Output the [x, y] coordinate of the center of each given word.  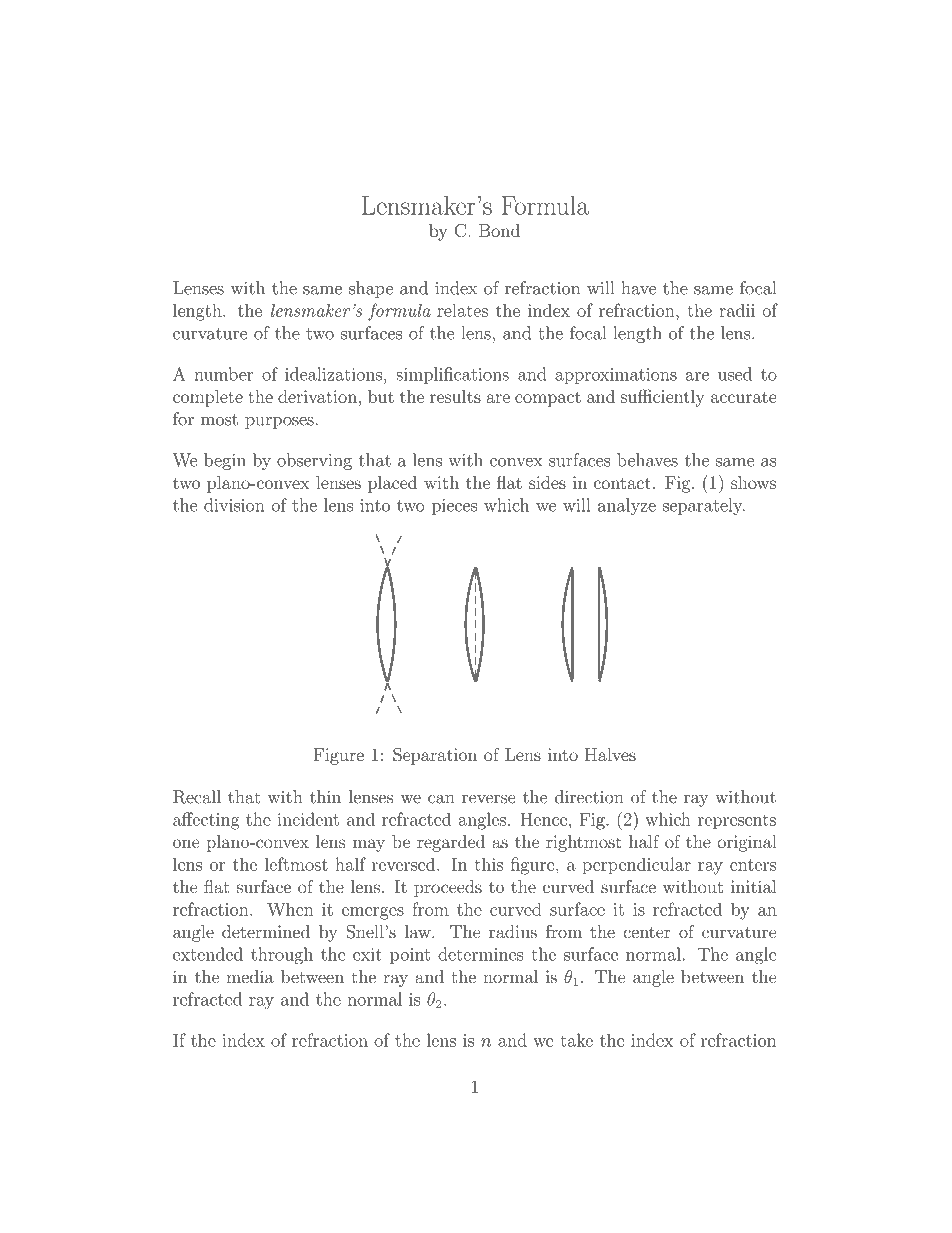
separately [704, 506]
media [250, 977]
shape [371, 289]
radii [737, 310]
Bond [499, 230]
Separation [435, 756]
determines [480, 954]
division [234, 505]
